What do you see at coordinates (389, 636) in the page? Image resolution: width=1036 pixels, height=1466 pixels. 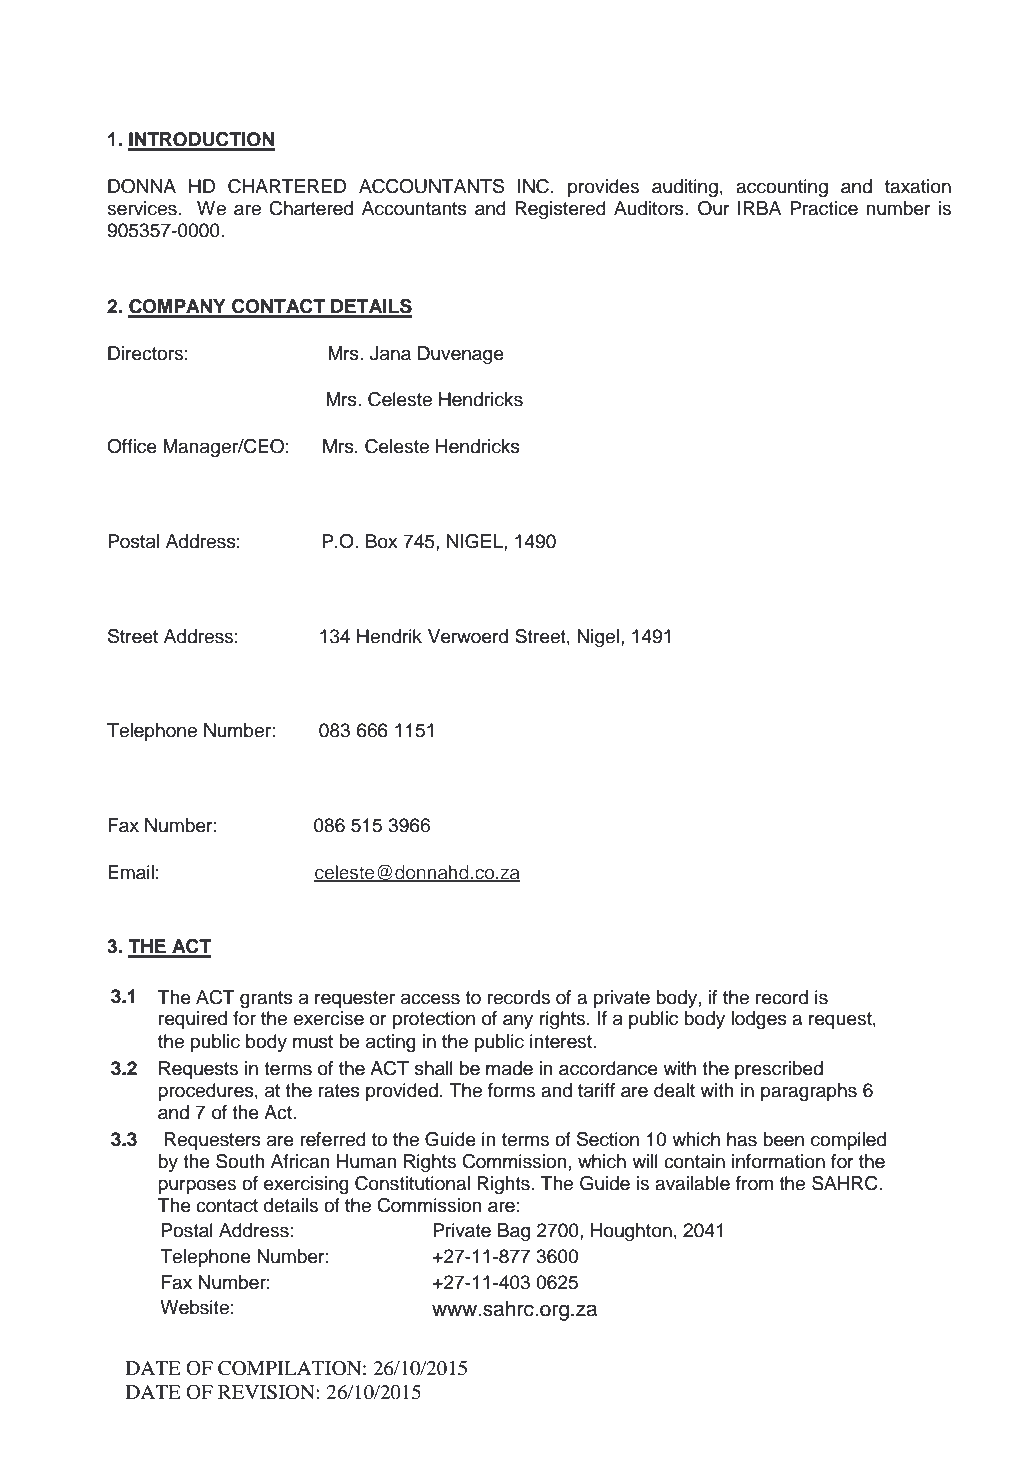 I see `Hendrik` at bounding box center [389, 636].
